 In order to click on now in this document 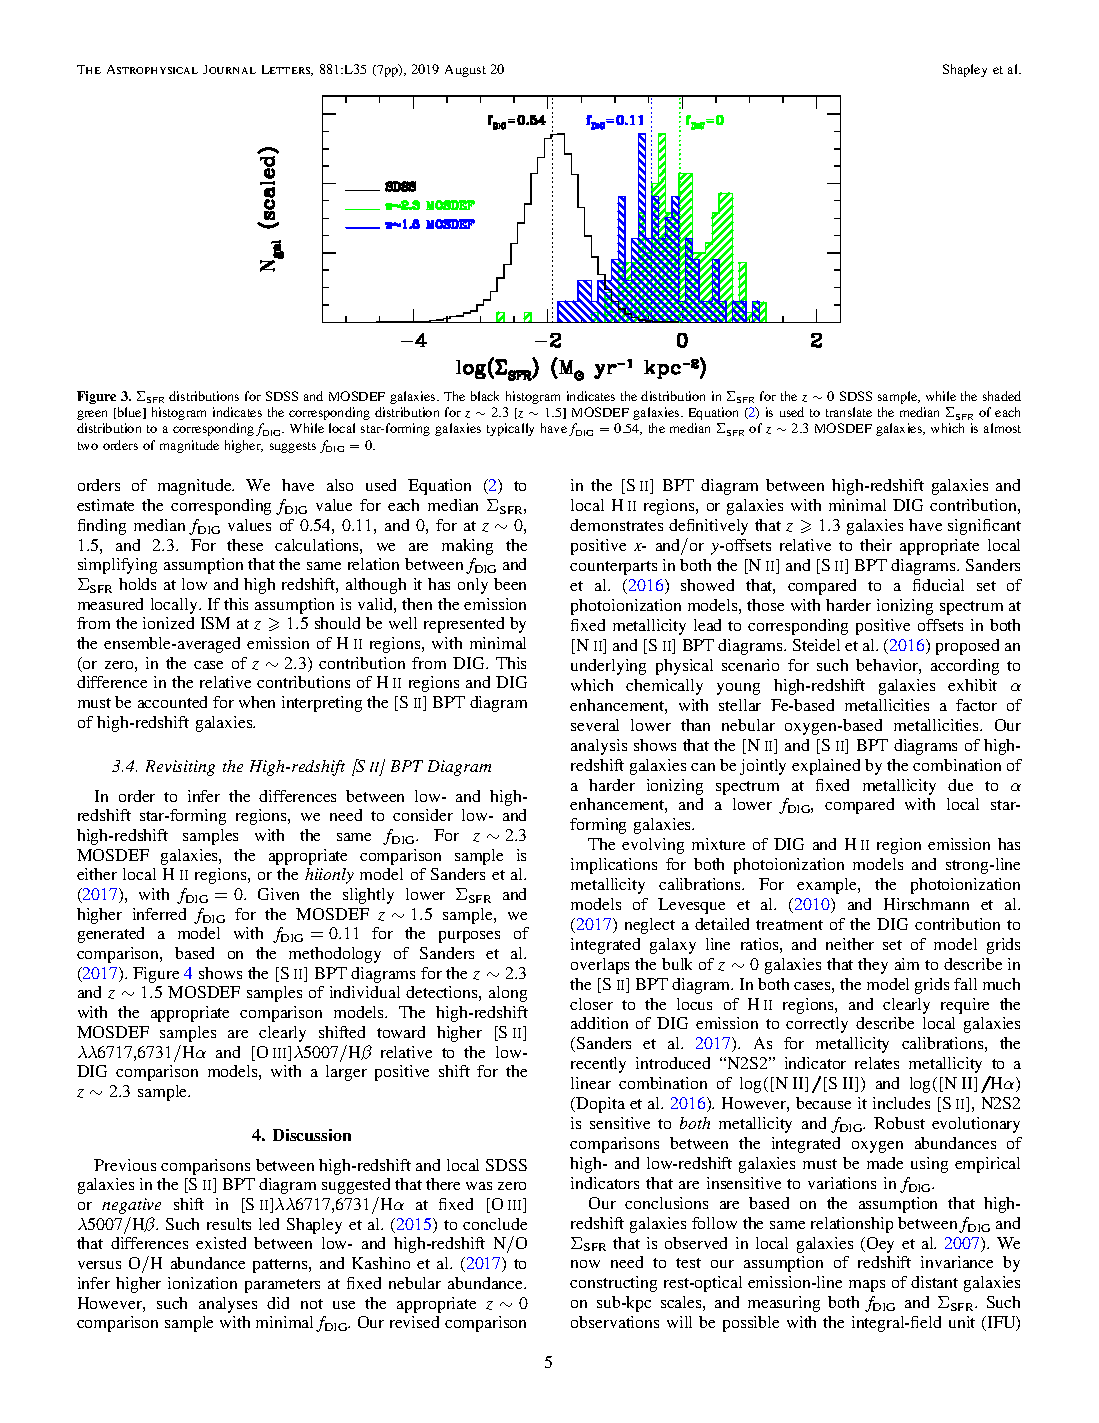, I will do `click(585, 1264)`.
